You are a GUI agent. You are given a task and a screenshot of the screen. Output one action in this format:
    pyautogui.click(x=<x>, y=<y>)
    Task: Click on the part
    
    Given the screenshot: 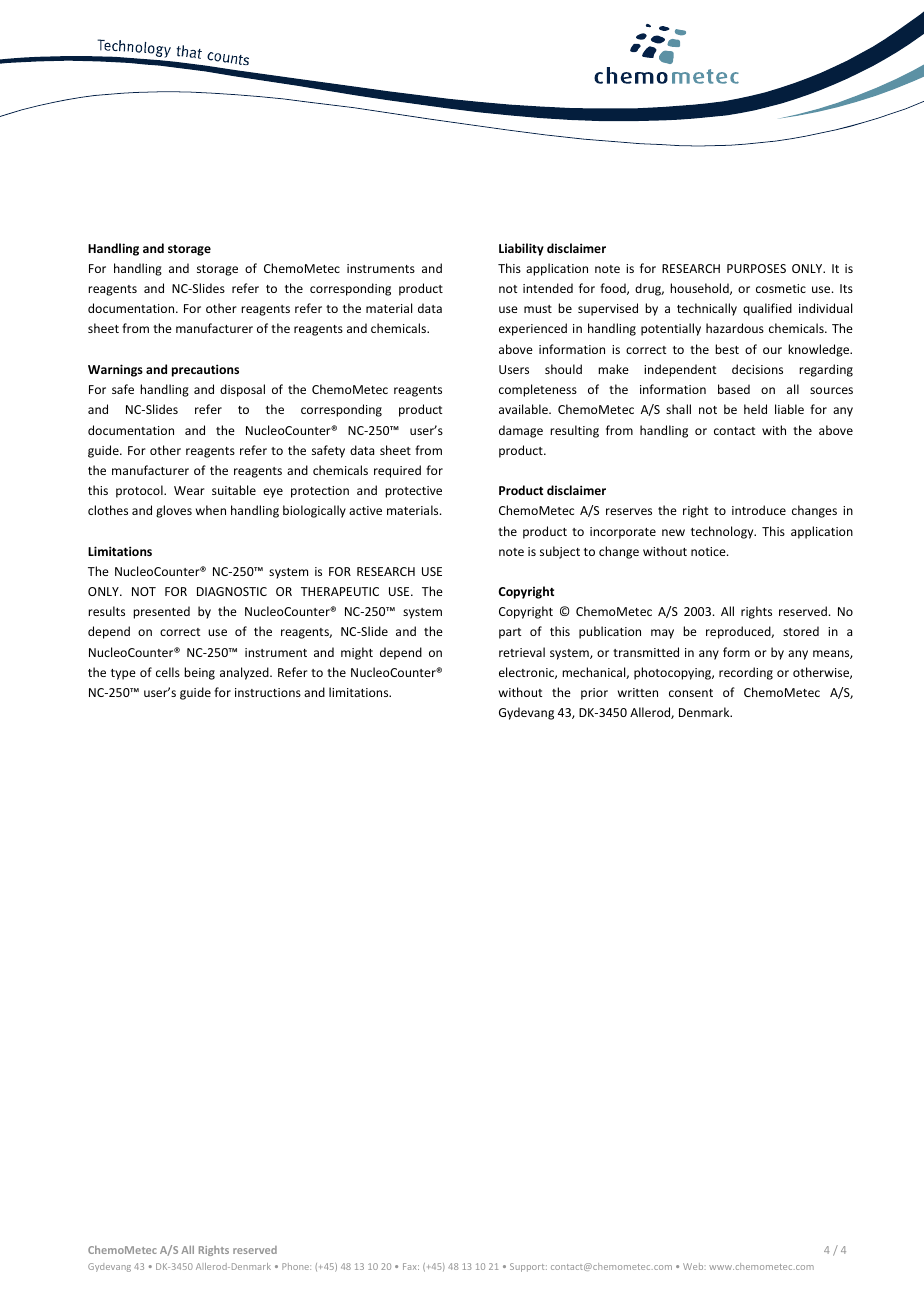 What is the action you would take?
    pyautogui.click(x=510, y=633)
